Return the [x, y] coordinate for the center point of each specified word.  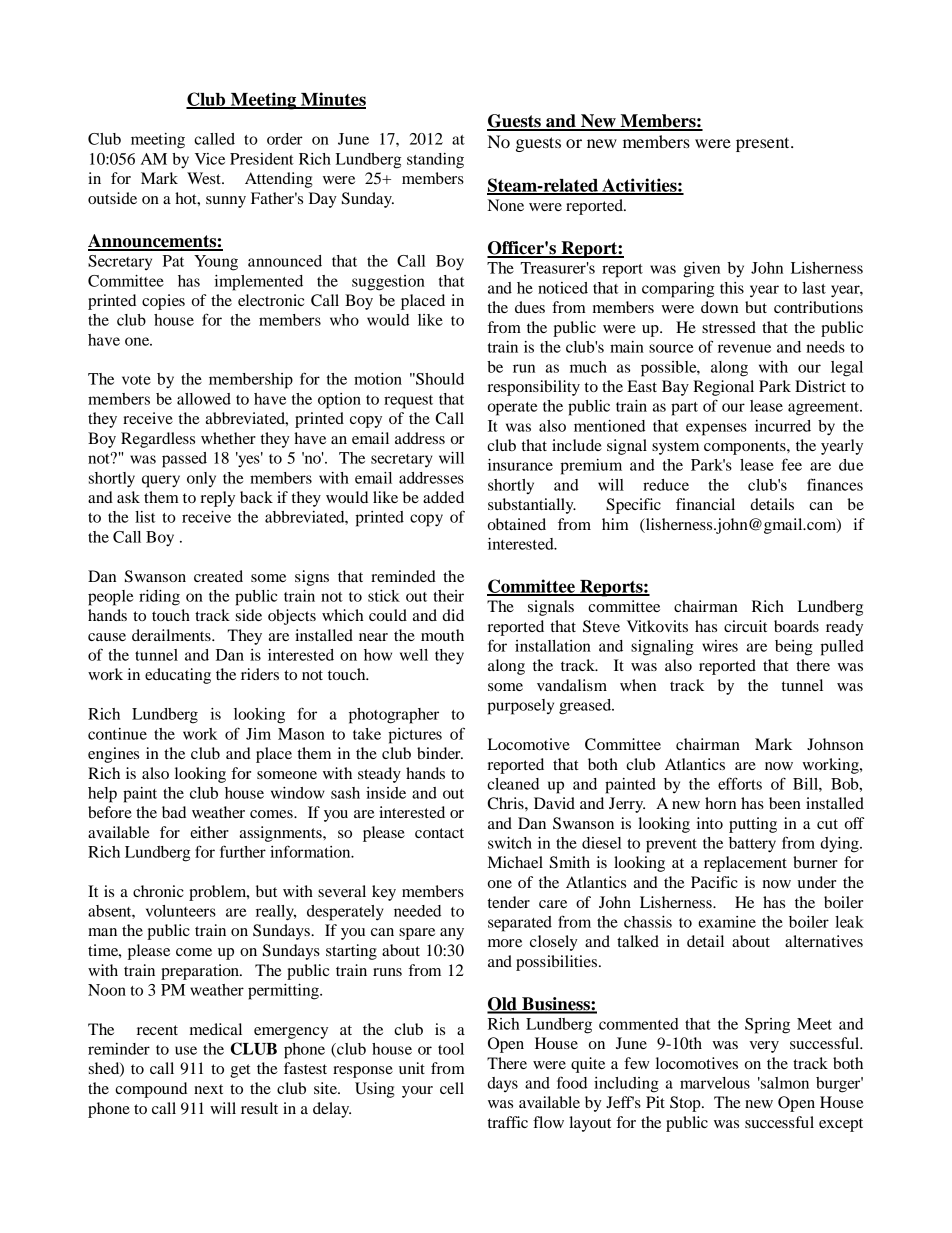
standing [435, 161]
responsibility [533, 388]
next [208, 1089]
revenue [744, 348]
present [764, 144]
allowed [204, 399]
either [209, 832]
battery [752, 845]
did [453, 615]
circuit [745, 626]
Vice [210, 159]
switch [510, 843]
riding [159, 598]
